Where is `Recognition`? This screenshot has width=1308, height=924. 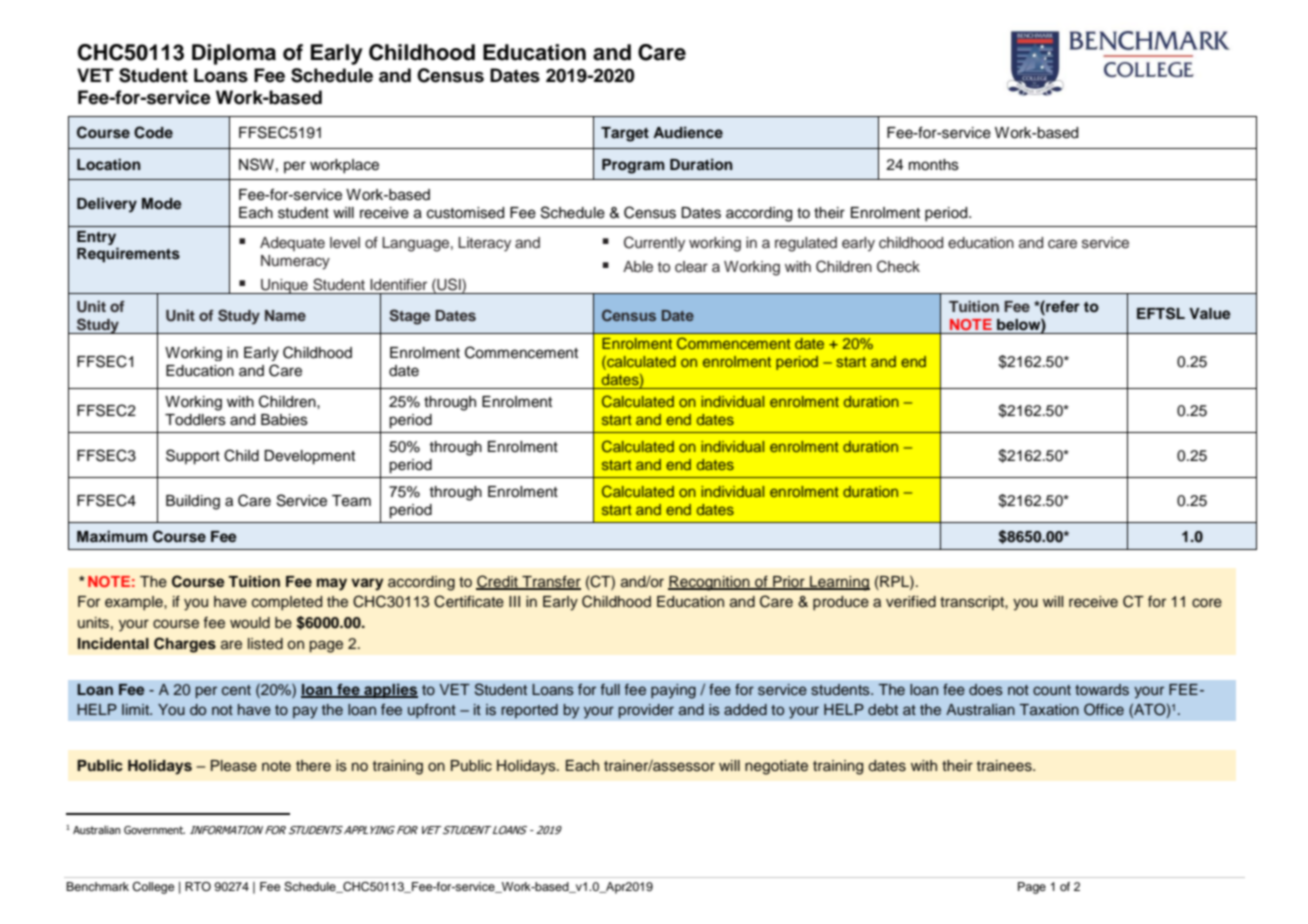
Recognition is located at coordinates (710, 583).
